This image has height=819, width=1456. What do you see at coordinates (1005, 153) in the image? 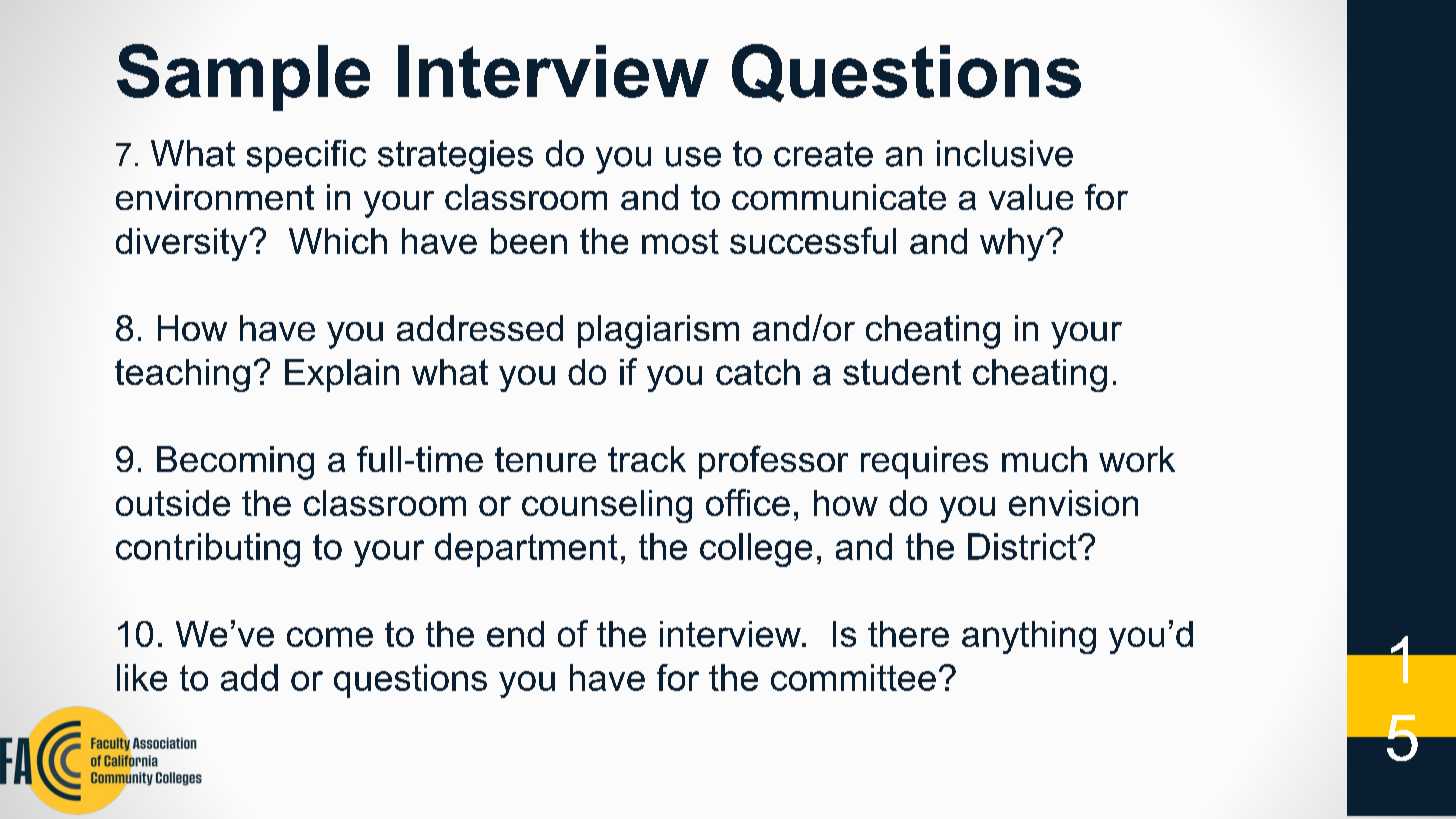
I see `inclusive` at bounding box center [1005, 153].
